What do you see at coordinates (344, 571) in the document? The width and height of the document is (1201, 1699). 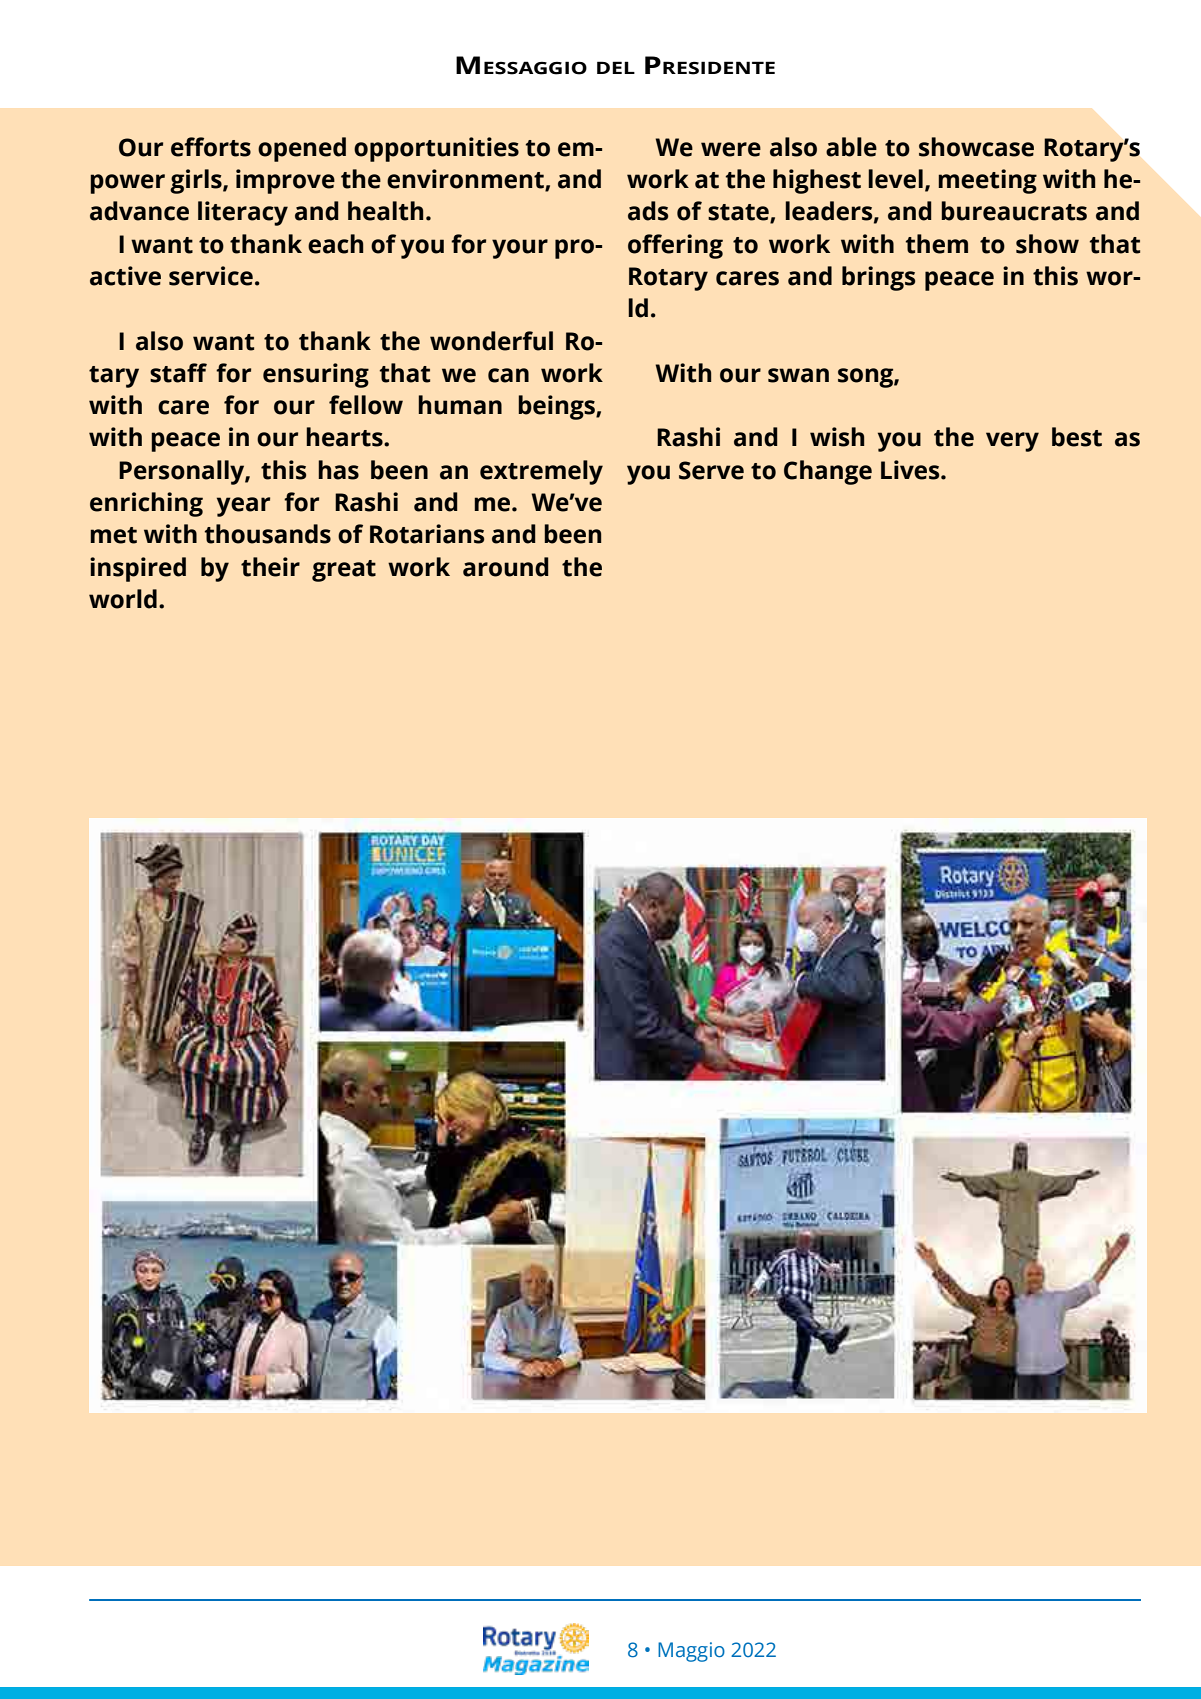 I see `great` at bounding box center [344, 571].
